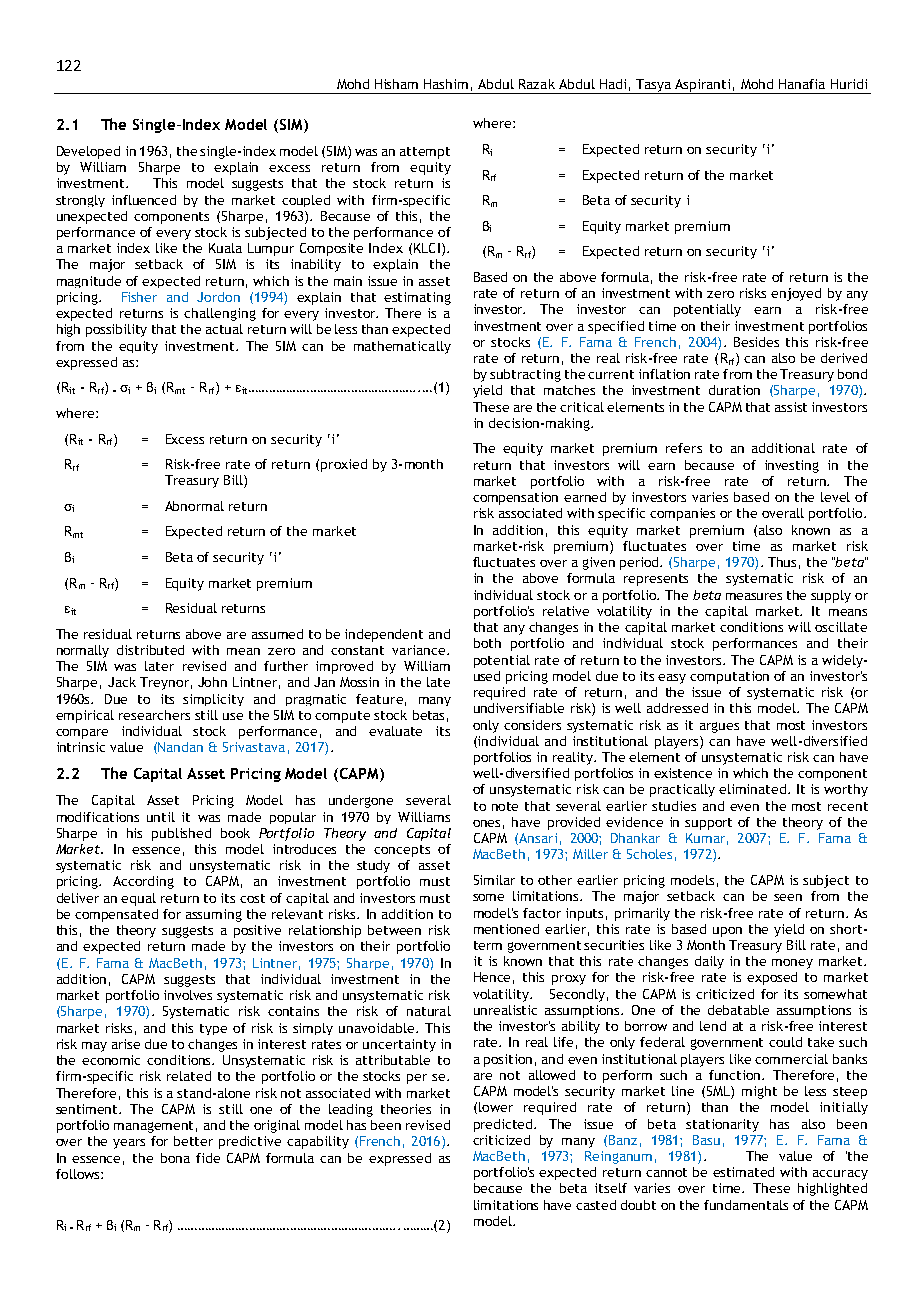 Image resolution: width=924 pixels, height=1308 pixels. I want to click on compensation, so click(515, 498).
